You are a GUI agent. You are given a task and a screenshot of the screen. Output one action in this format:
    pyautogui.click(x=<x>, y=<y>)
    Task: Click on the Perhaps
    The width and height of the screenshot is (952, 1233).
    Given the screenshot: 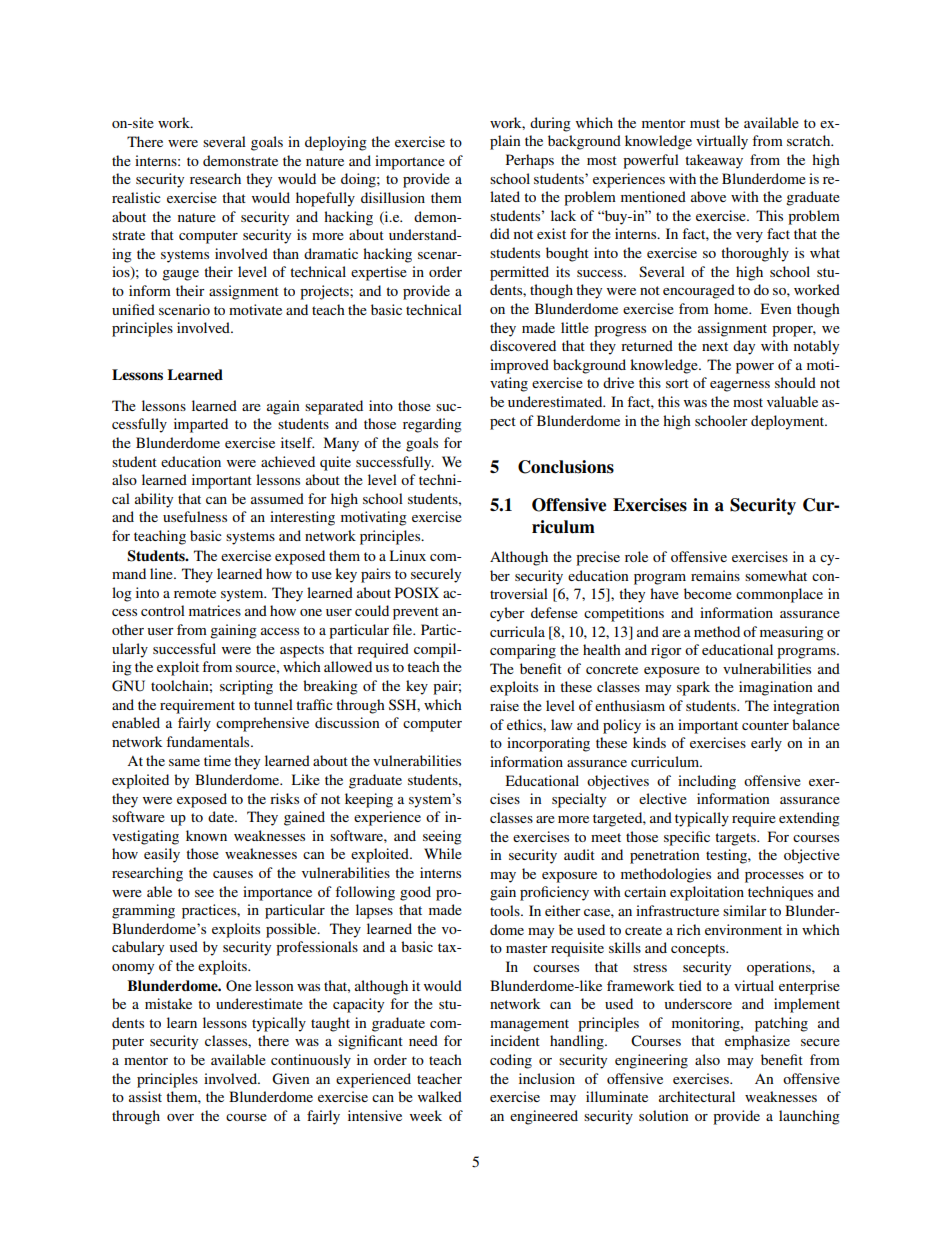 What is the action you would take?
    pyautogui.click(x=530, y=161)
